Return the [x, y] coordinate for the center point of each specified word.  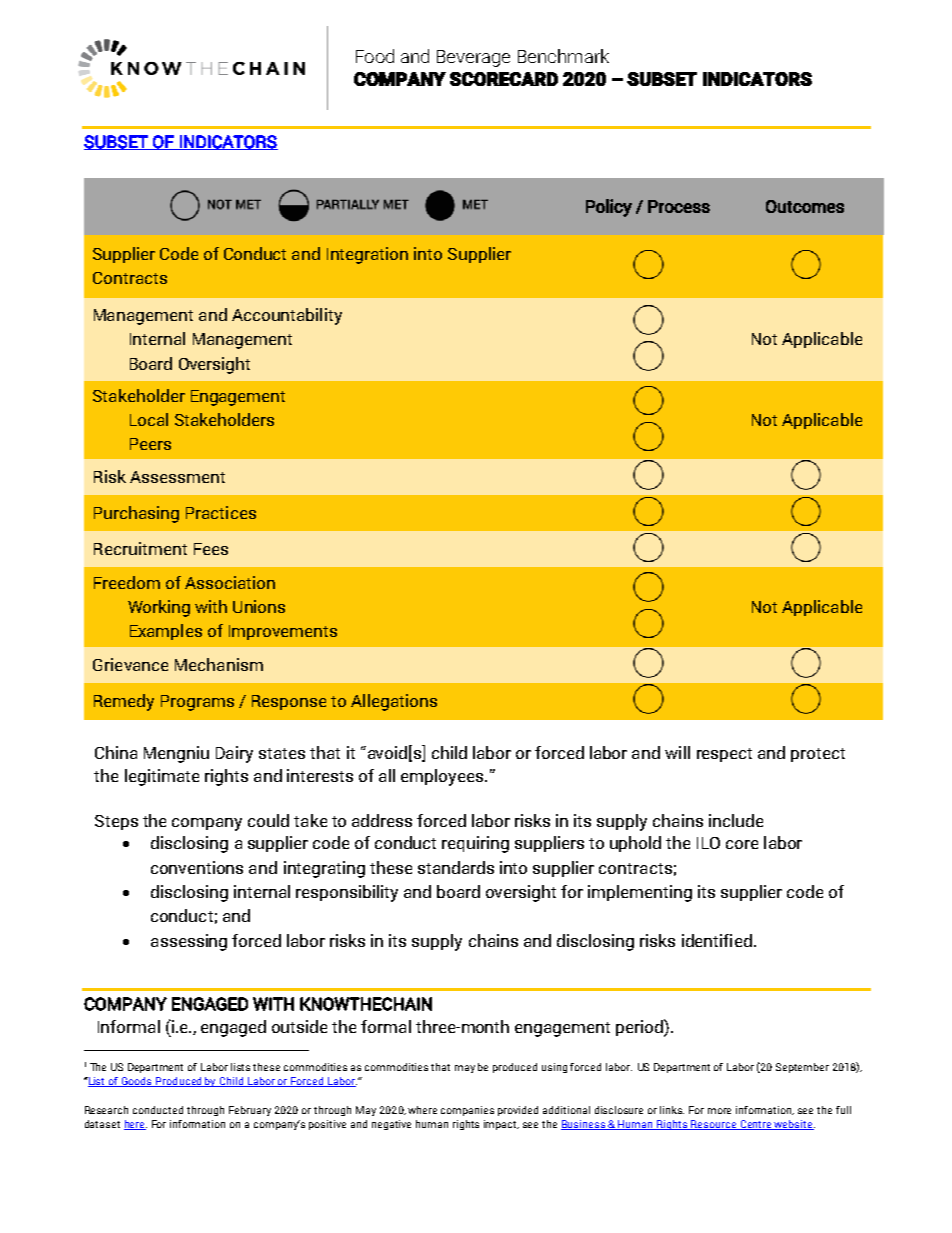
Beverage [473, 58]
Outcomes [805, 206]
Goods [137, 1082]
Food [375, 56]
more [719, 1111]
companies [467, 1111]
